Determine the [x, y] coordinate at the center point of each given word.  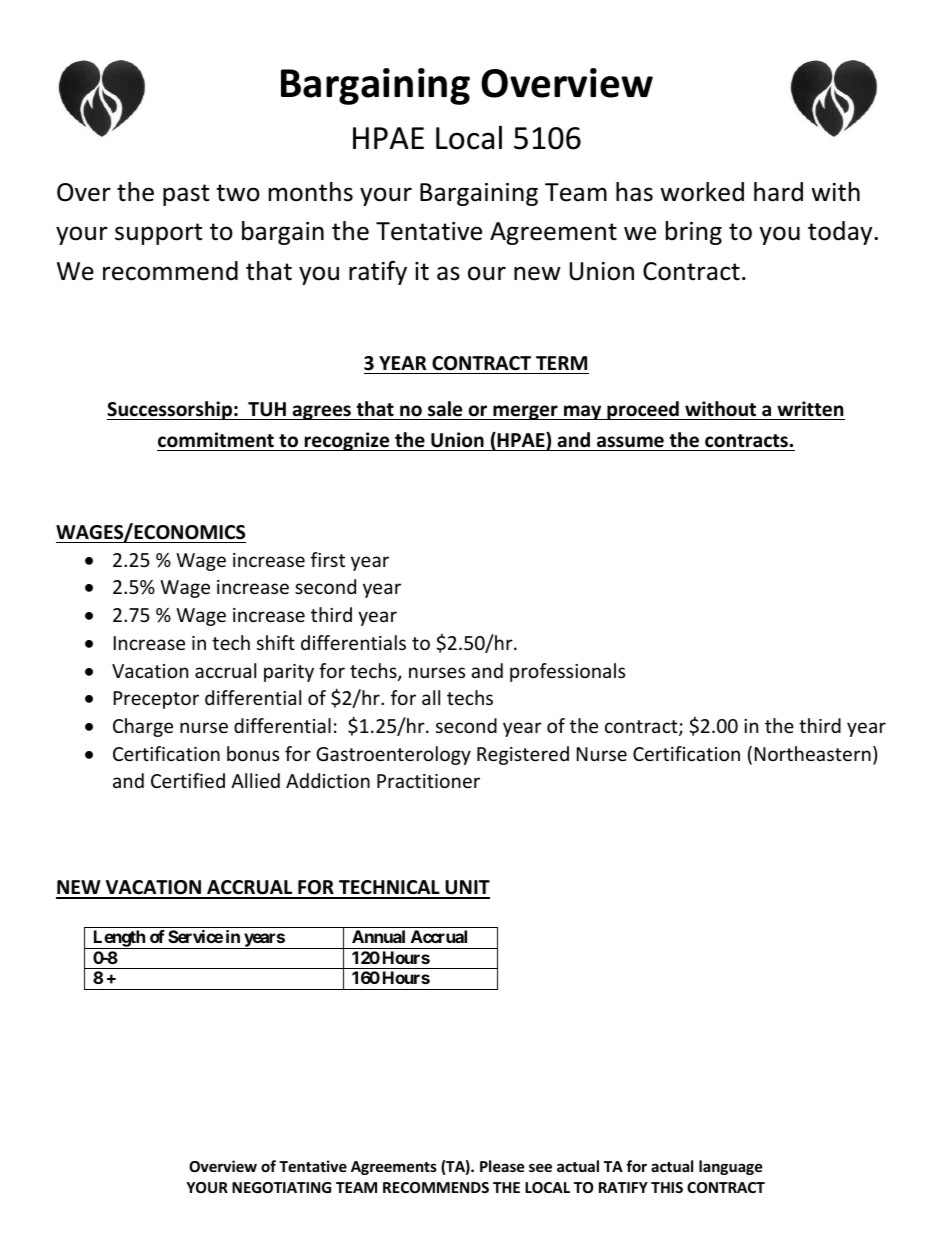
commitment [216, 440]
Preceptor [156, 700]
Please [502, 1166]
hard [778, 192]
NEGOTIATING [281, 1187]
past [186, 195]
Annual [378, 936]
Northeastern [813, 753]
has [634, 192]
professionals [567, 672]
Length [119, 939]
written [810, 409]
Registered [523, 755]
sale [445, 409]
